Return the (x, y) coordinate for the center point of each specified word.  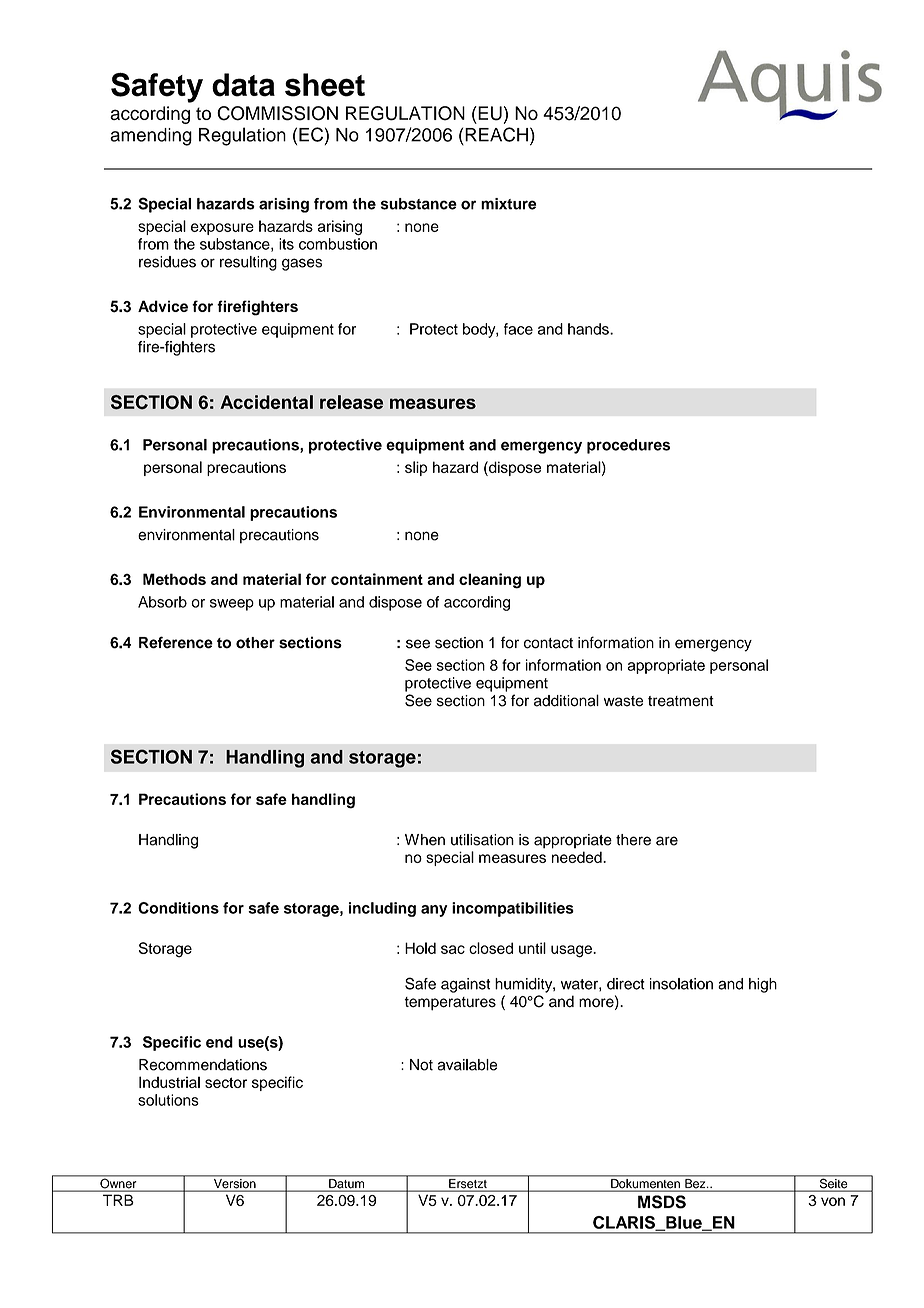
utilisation (482, 840)
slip (416, 468)
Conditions (178, 908)
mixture (508, 204)
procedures (628, 446)
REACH (496, 134)
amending (151, 137)
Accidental (266, 402)
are (667, 841)
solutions (168, 1100)
